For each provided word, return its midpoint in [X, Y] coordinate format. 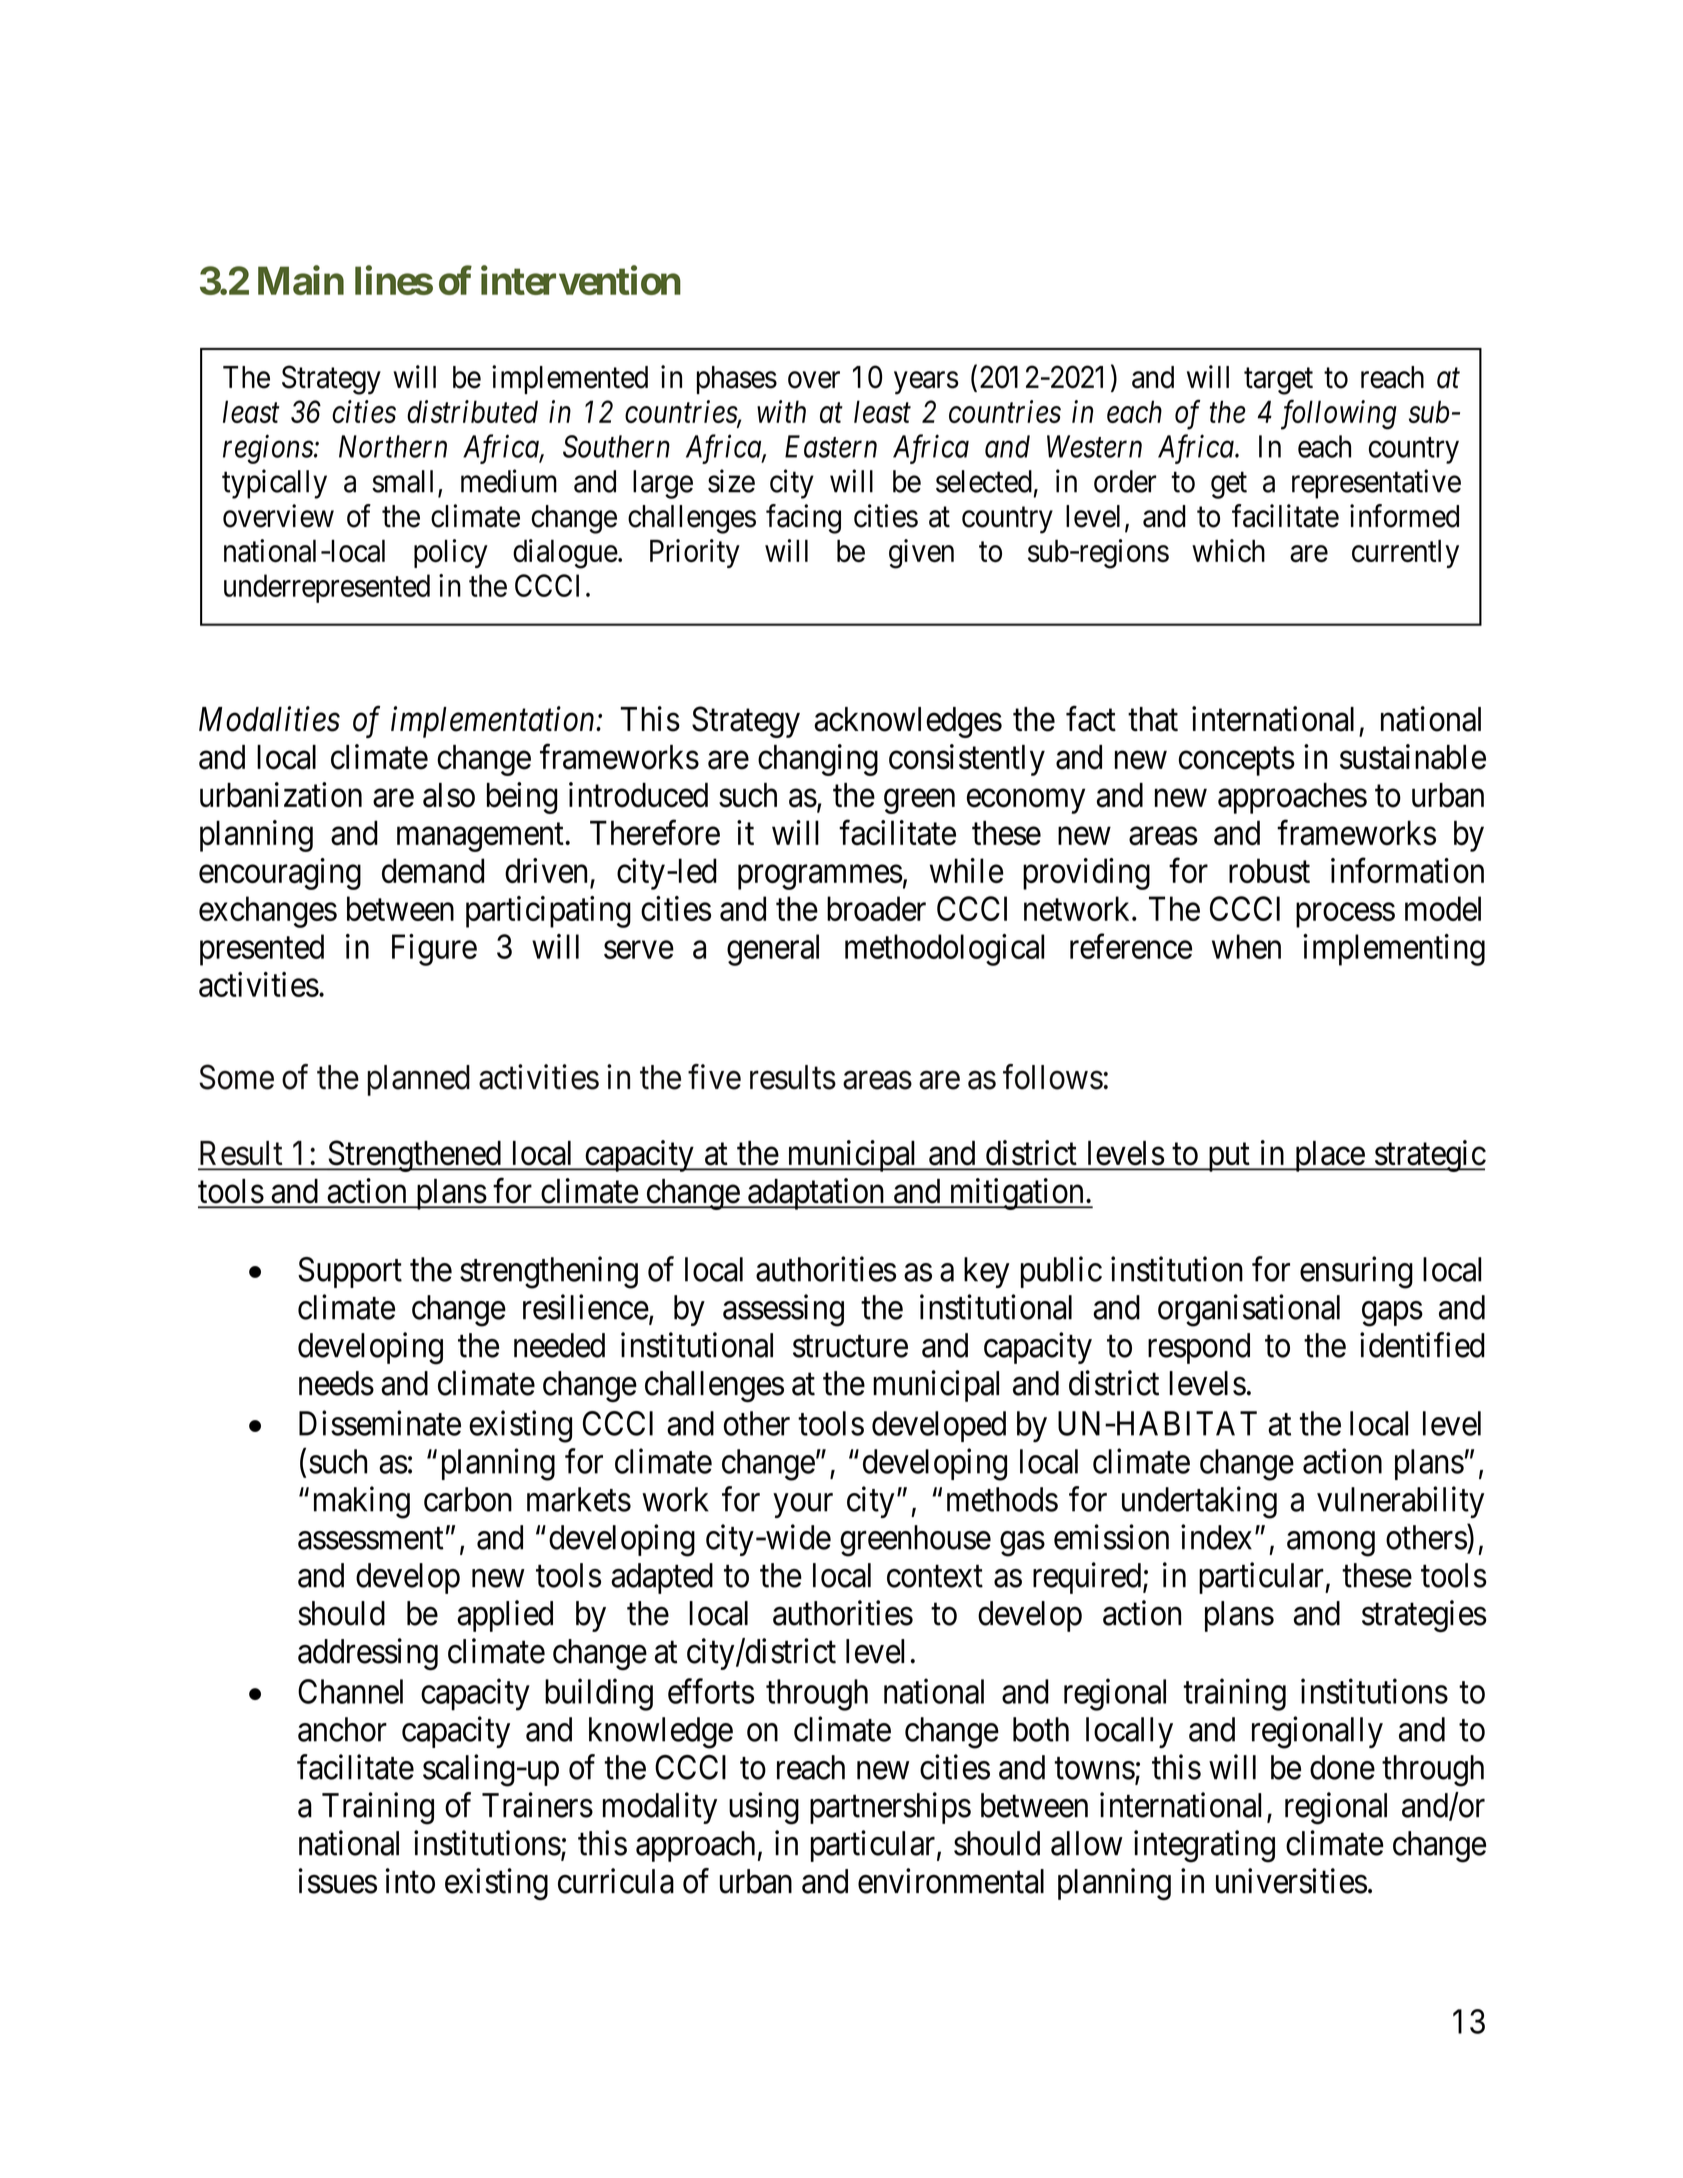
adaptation [816, 1194]
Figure [434, 950]
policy [451, 553]
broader [876, 908]
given [921, 554]
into [410, 1881]
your [803, 1506]
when [1246, 946]
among [1331, 1544]
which [1228, 550]
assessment [371, 1539]
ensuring [1356, 1272]
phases [737, 380]
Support [350, 1272]
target [1278, 381]
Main [301, 280]
